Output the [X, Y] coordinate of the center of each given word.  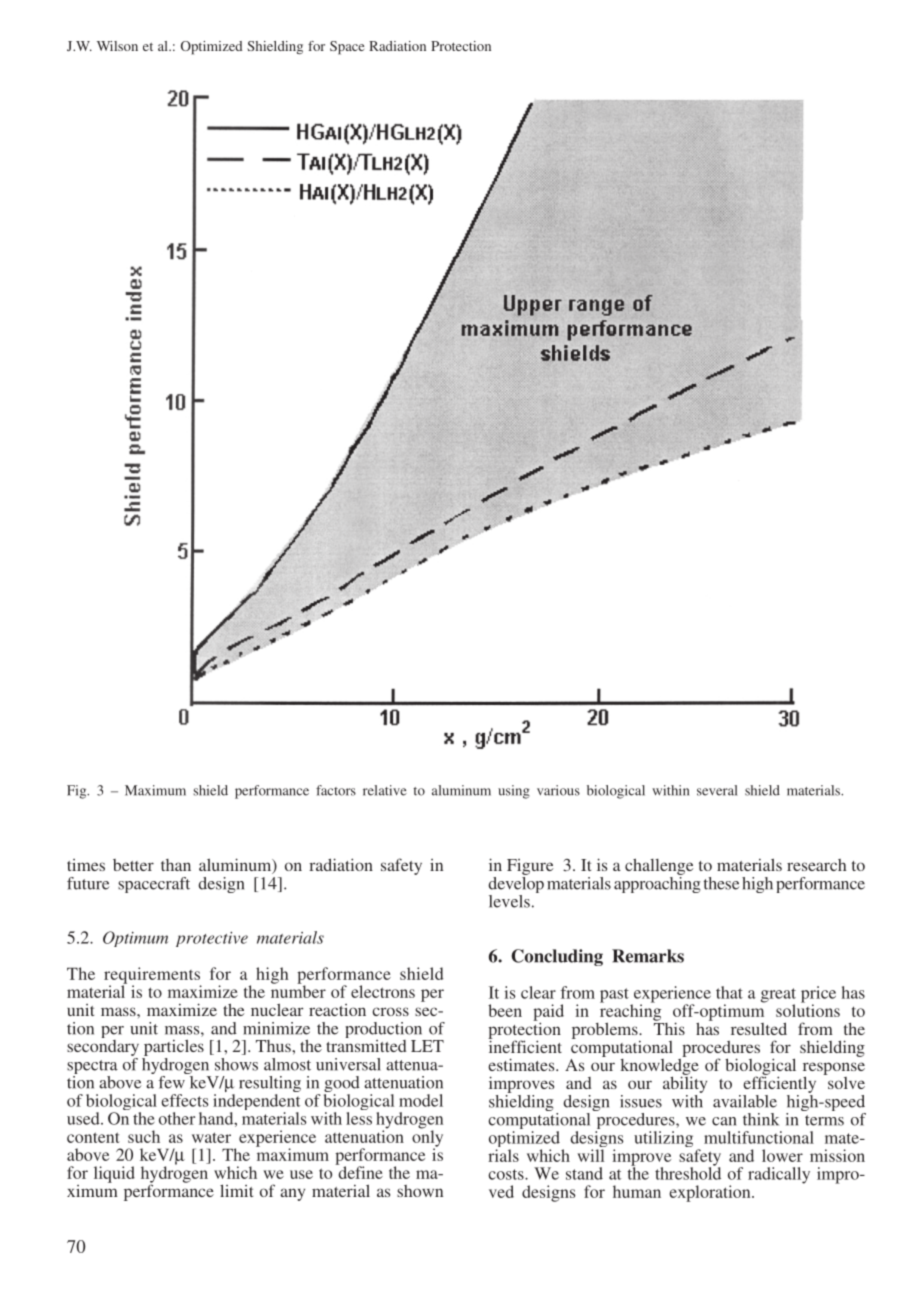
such [144, 1136]
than [176, 865]
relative [385, 790]
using [514, 792]
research [816, 865]
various [558, 790]
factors [336, 790]
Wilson [117, 46]
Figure [530, 868]
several [717, 790]
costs [507, 1174]
